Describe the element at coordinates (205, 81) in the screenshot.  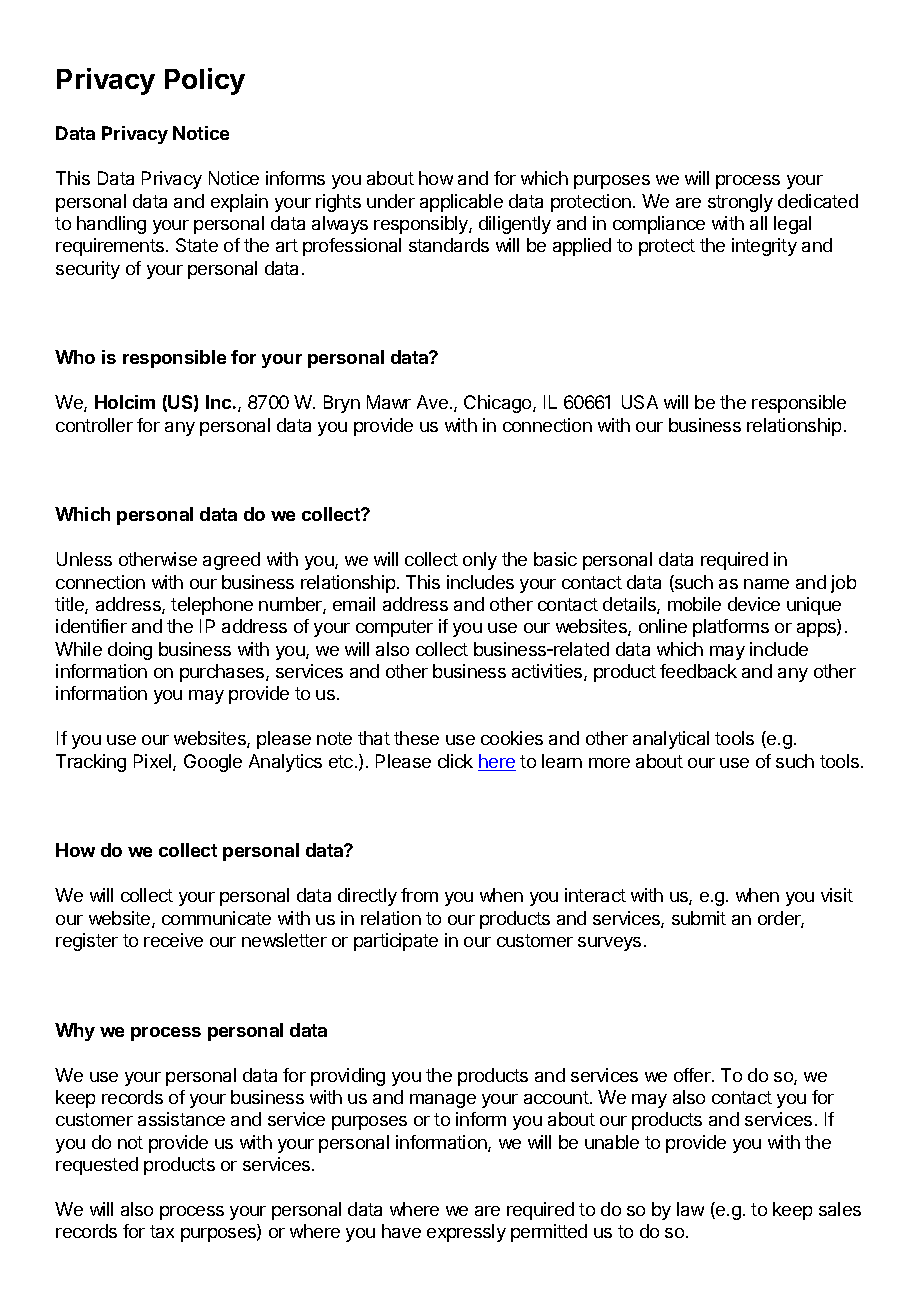
I see `Policy` at that location.
